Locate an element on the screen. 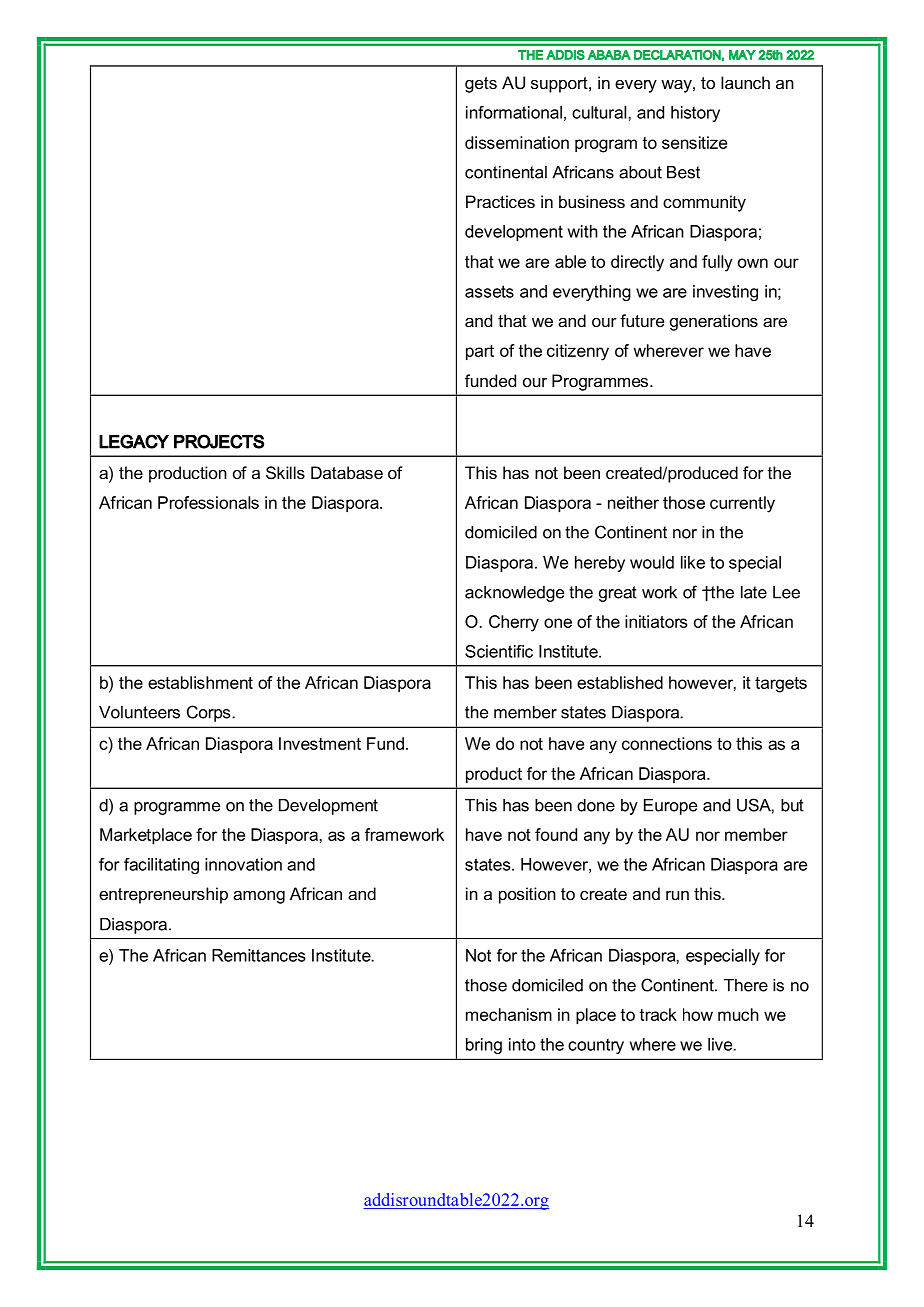  Corps is located at coordinates (210, 713).
